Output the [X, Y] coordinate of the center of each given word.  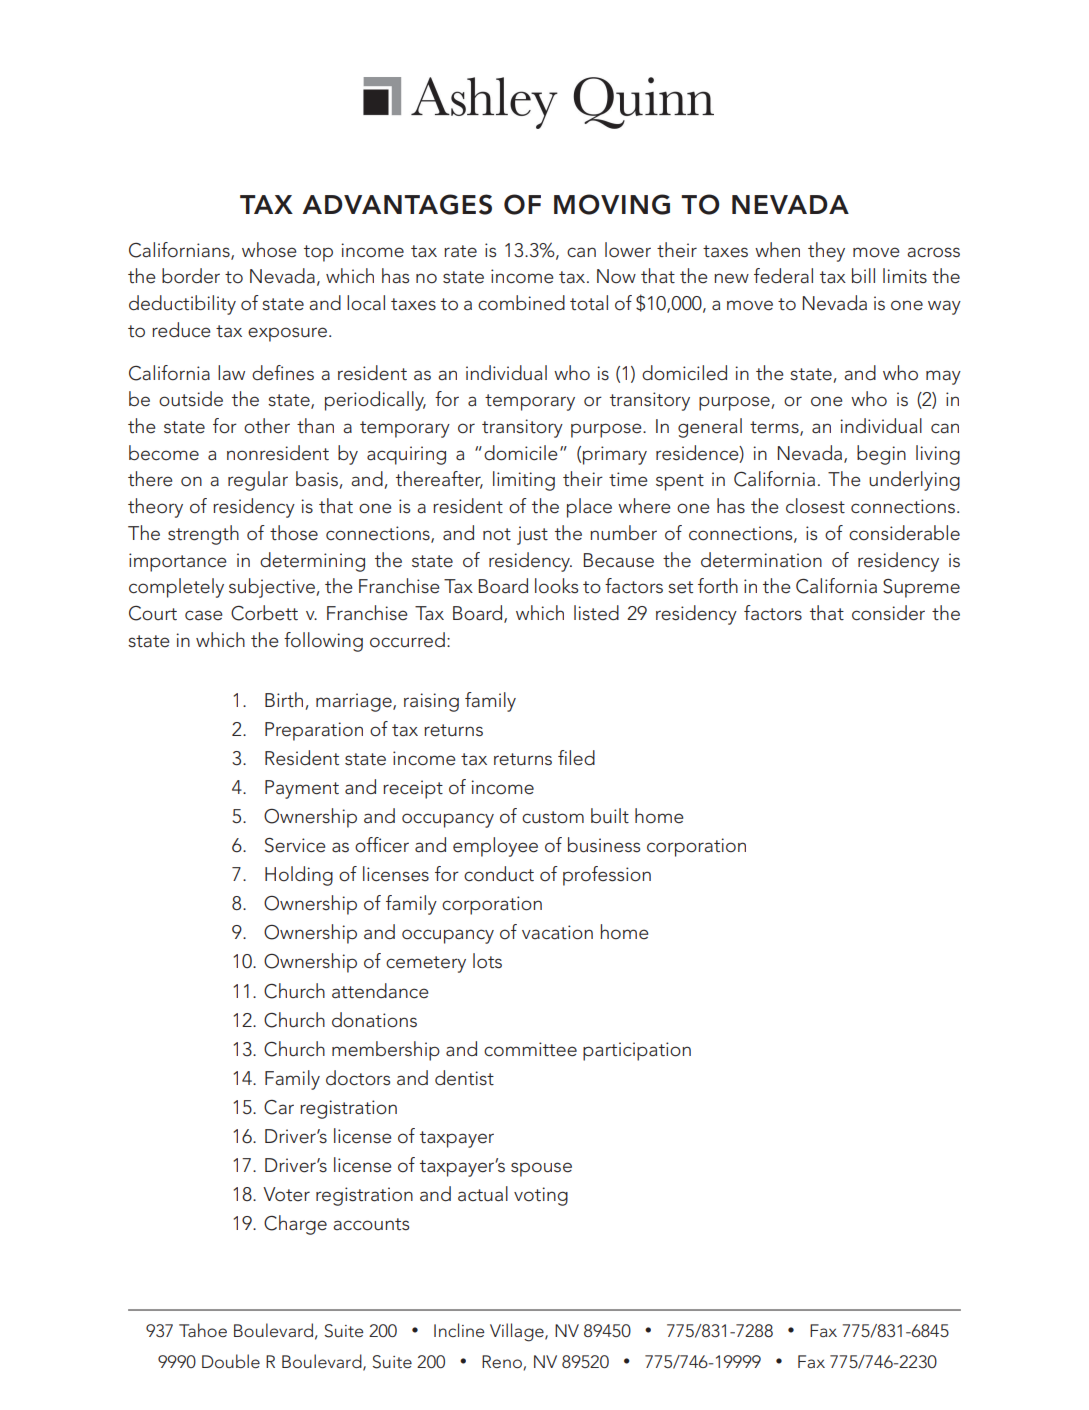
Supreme [921, 588]
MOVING [612, 204]
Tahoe [203, 1330]
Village [518, 1332]
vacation [557, 932]
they [826, 252]
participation [637, 1051]
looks [556, 586]
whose [269, 250]
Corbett [264, 613]
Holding [299, 876]
